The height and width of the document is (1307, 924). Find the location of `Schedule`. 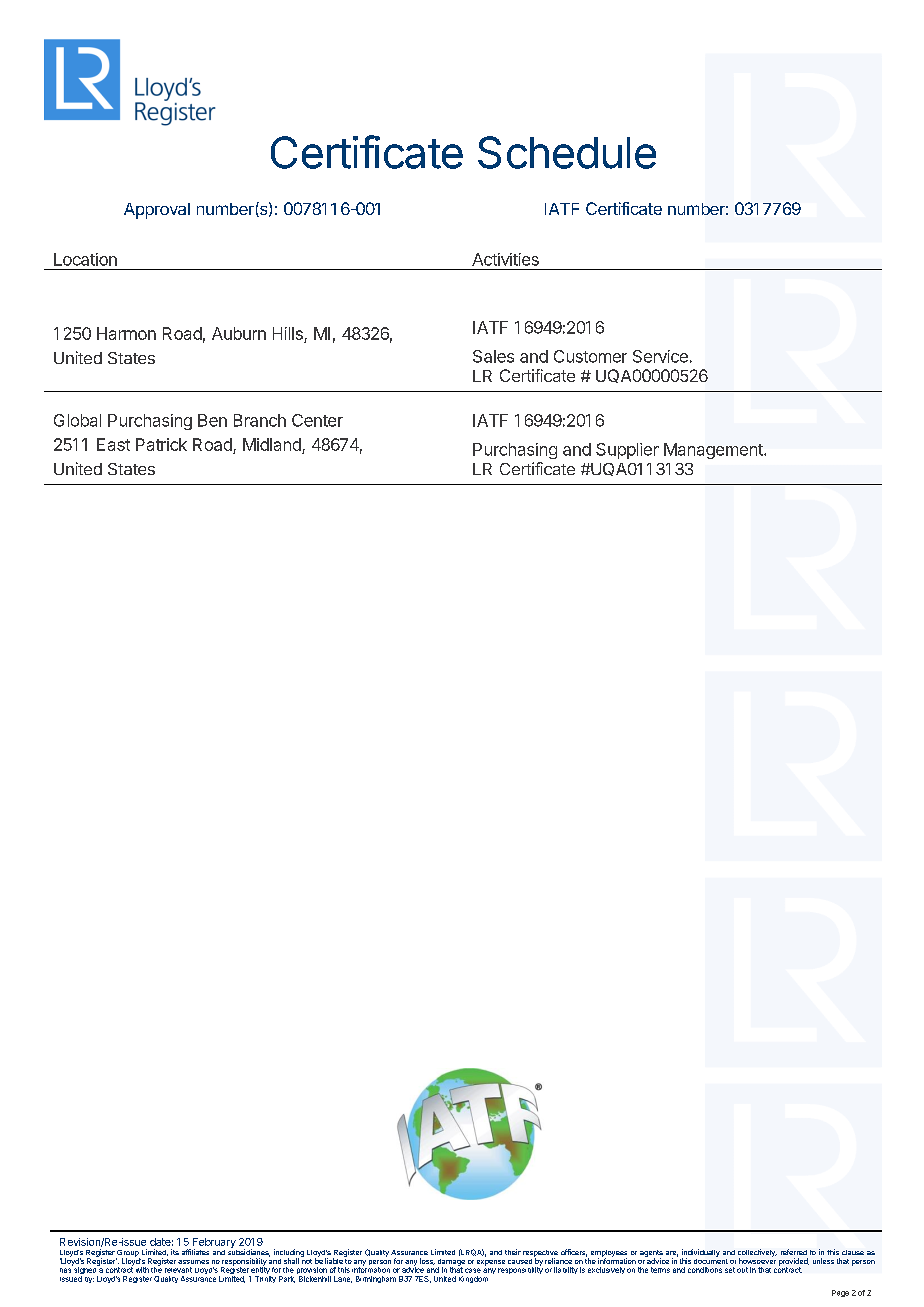

Schedule is located at coordinates (567, 152).
